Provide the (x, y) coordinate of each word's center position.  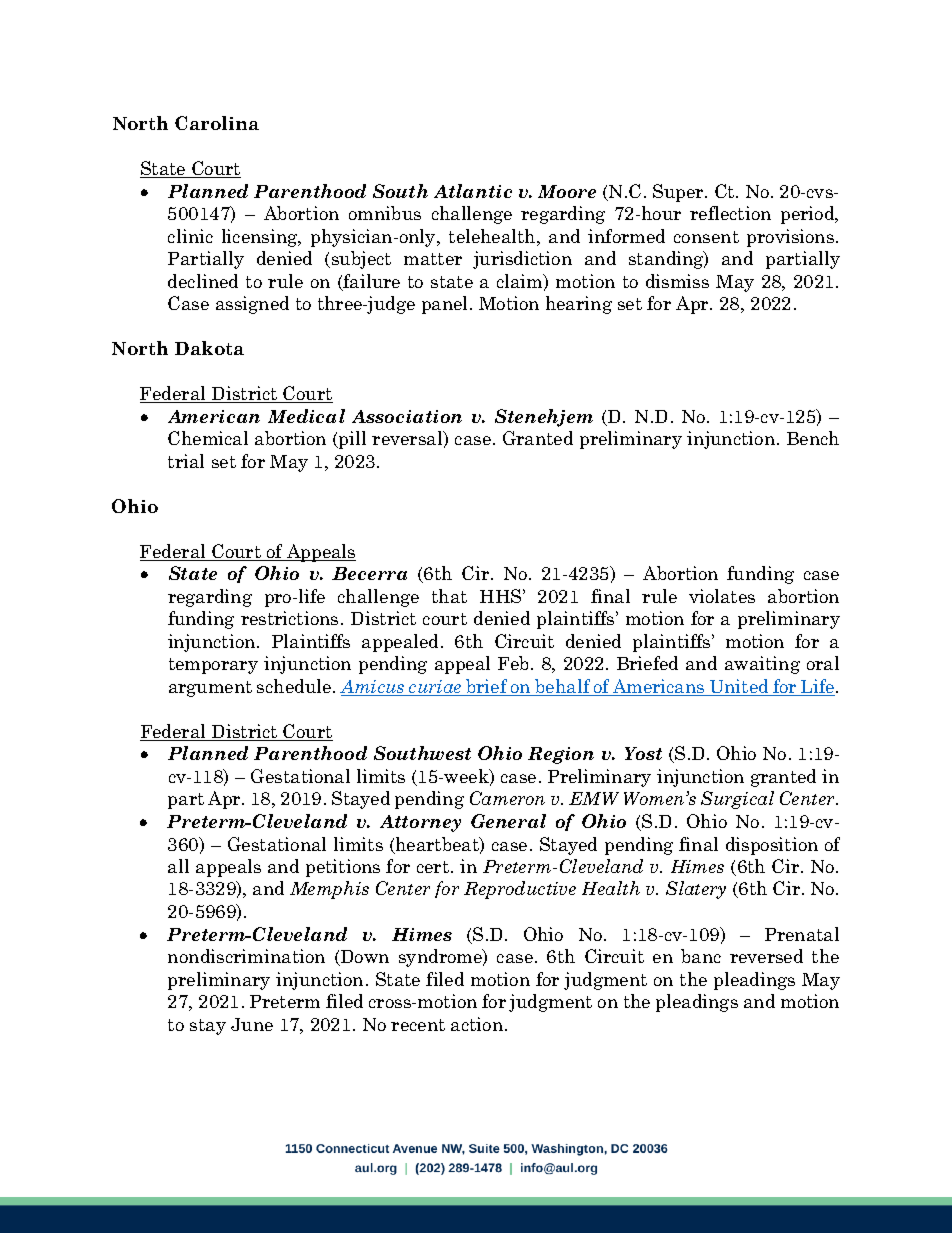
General (508, 821)
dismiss (677, 281)
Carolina (217, 123)
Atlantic (473, 191)
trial (186, 461)
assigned (252, 305)
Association (407, 416)
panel (446, 305)
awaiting (762, 665)
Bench (813, 438)
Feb (513, 663)
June (252, 1024)
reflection (730, 213)
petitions (343, 868)
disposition (772, 846)
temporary (213, 666)
